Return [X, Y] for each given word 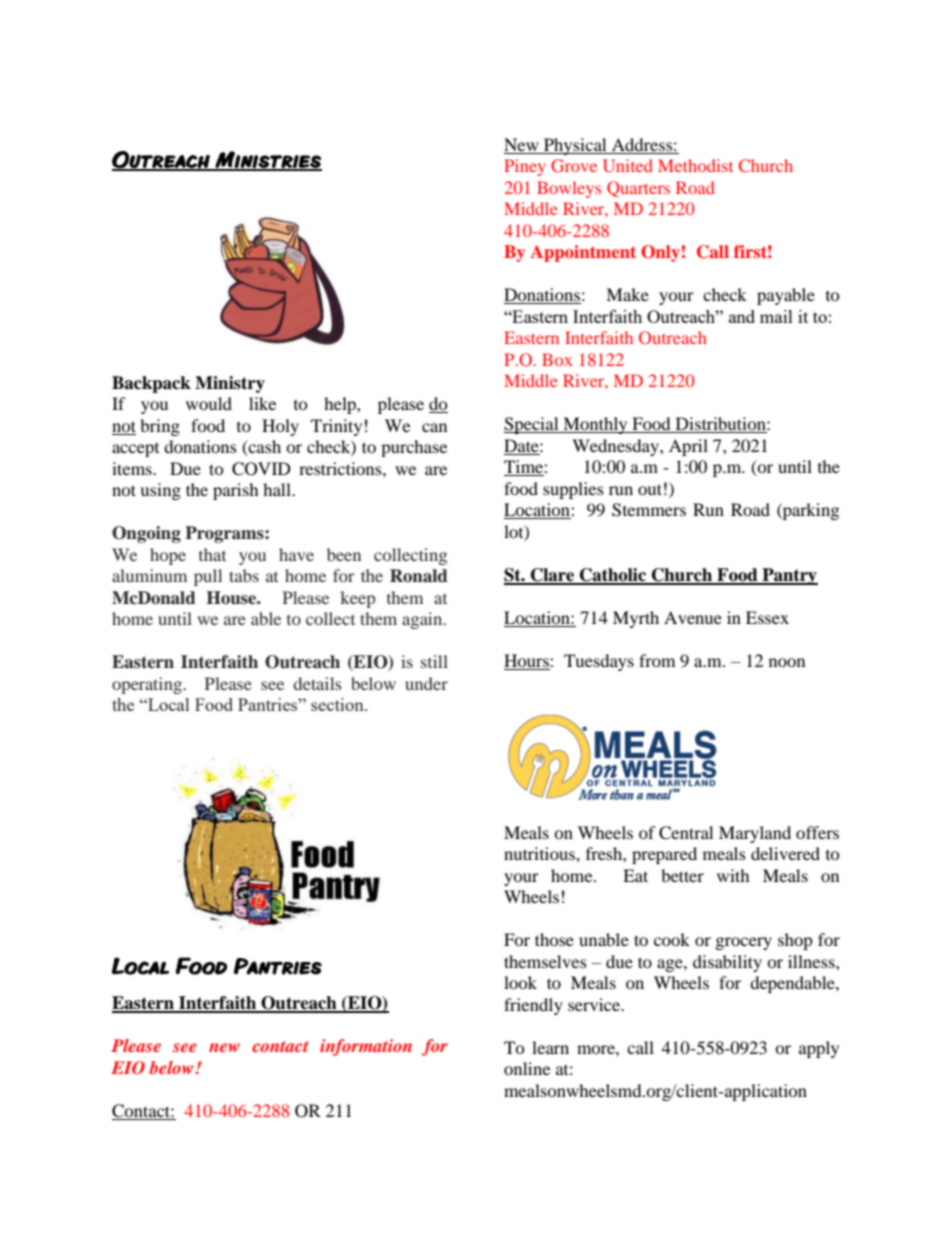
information [366, 1047]
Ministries [268, 160]
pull [208, 577]
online [527, 1068]
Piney [525, 167]
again [423, 620]
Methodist [695, 165]
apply [819, 1049]
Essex [767, 617]
